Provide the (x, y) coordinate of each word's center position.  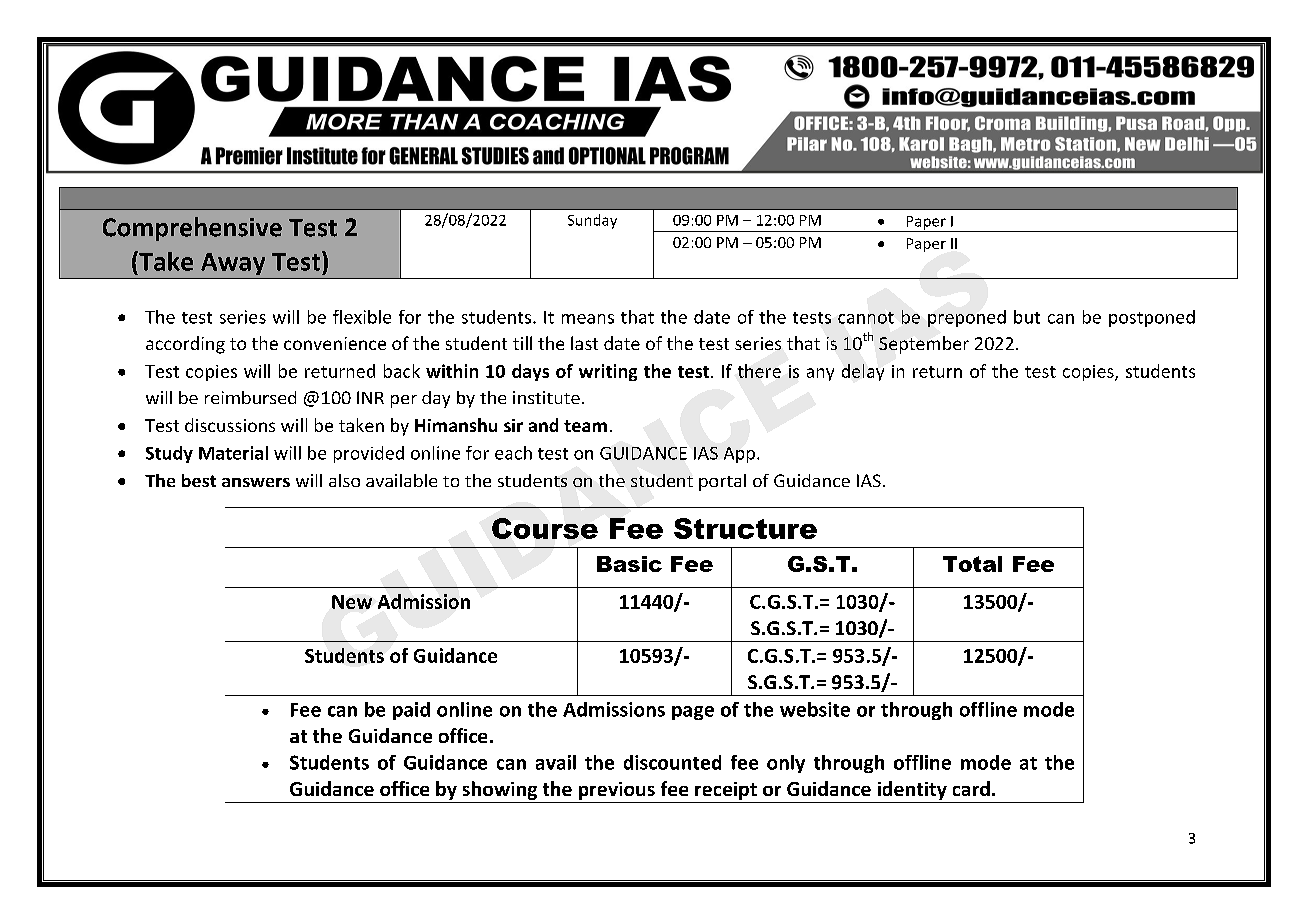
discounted (672, 762)
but (1027, 317)
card (971, 788)
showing (500, 790)
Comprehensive (192, 229)
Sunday (592, 221)
